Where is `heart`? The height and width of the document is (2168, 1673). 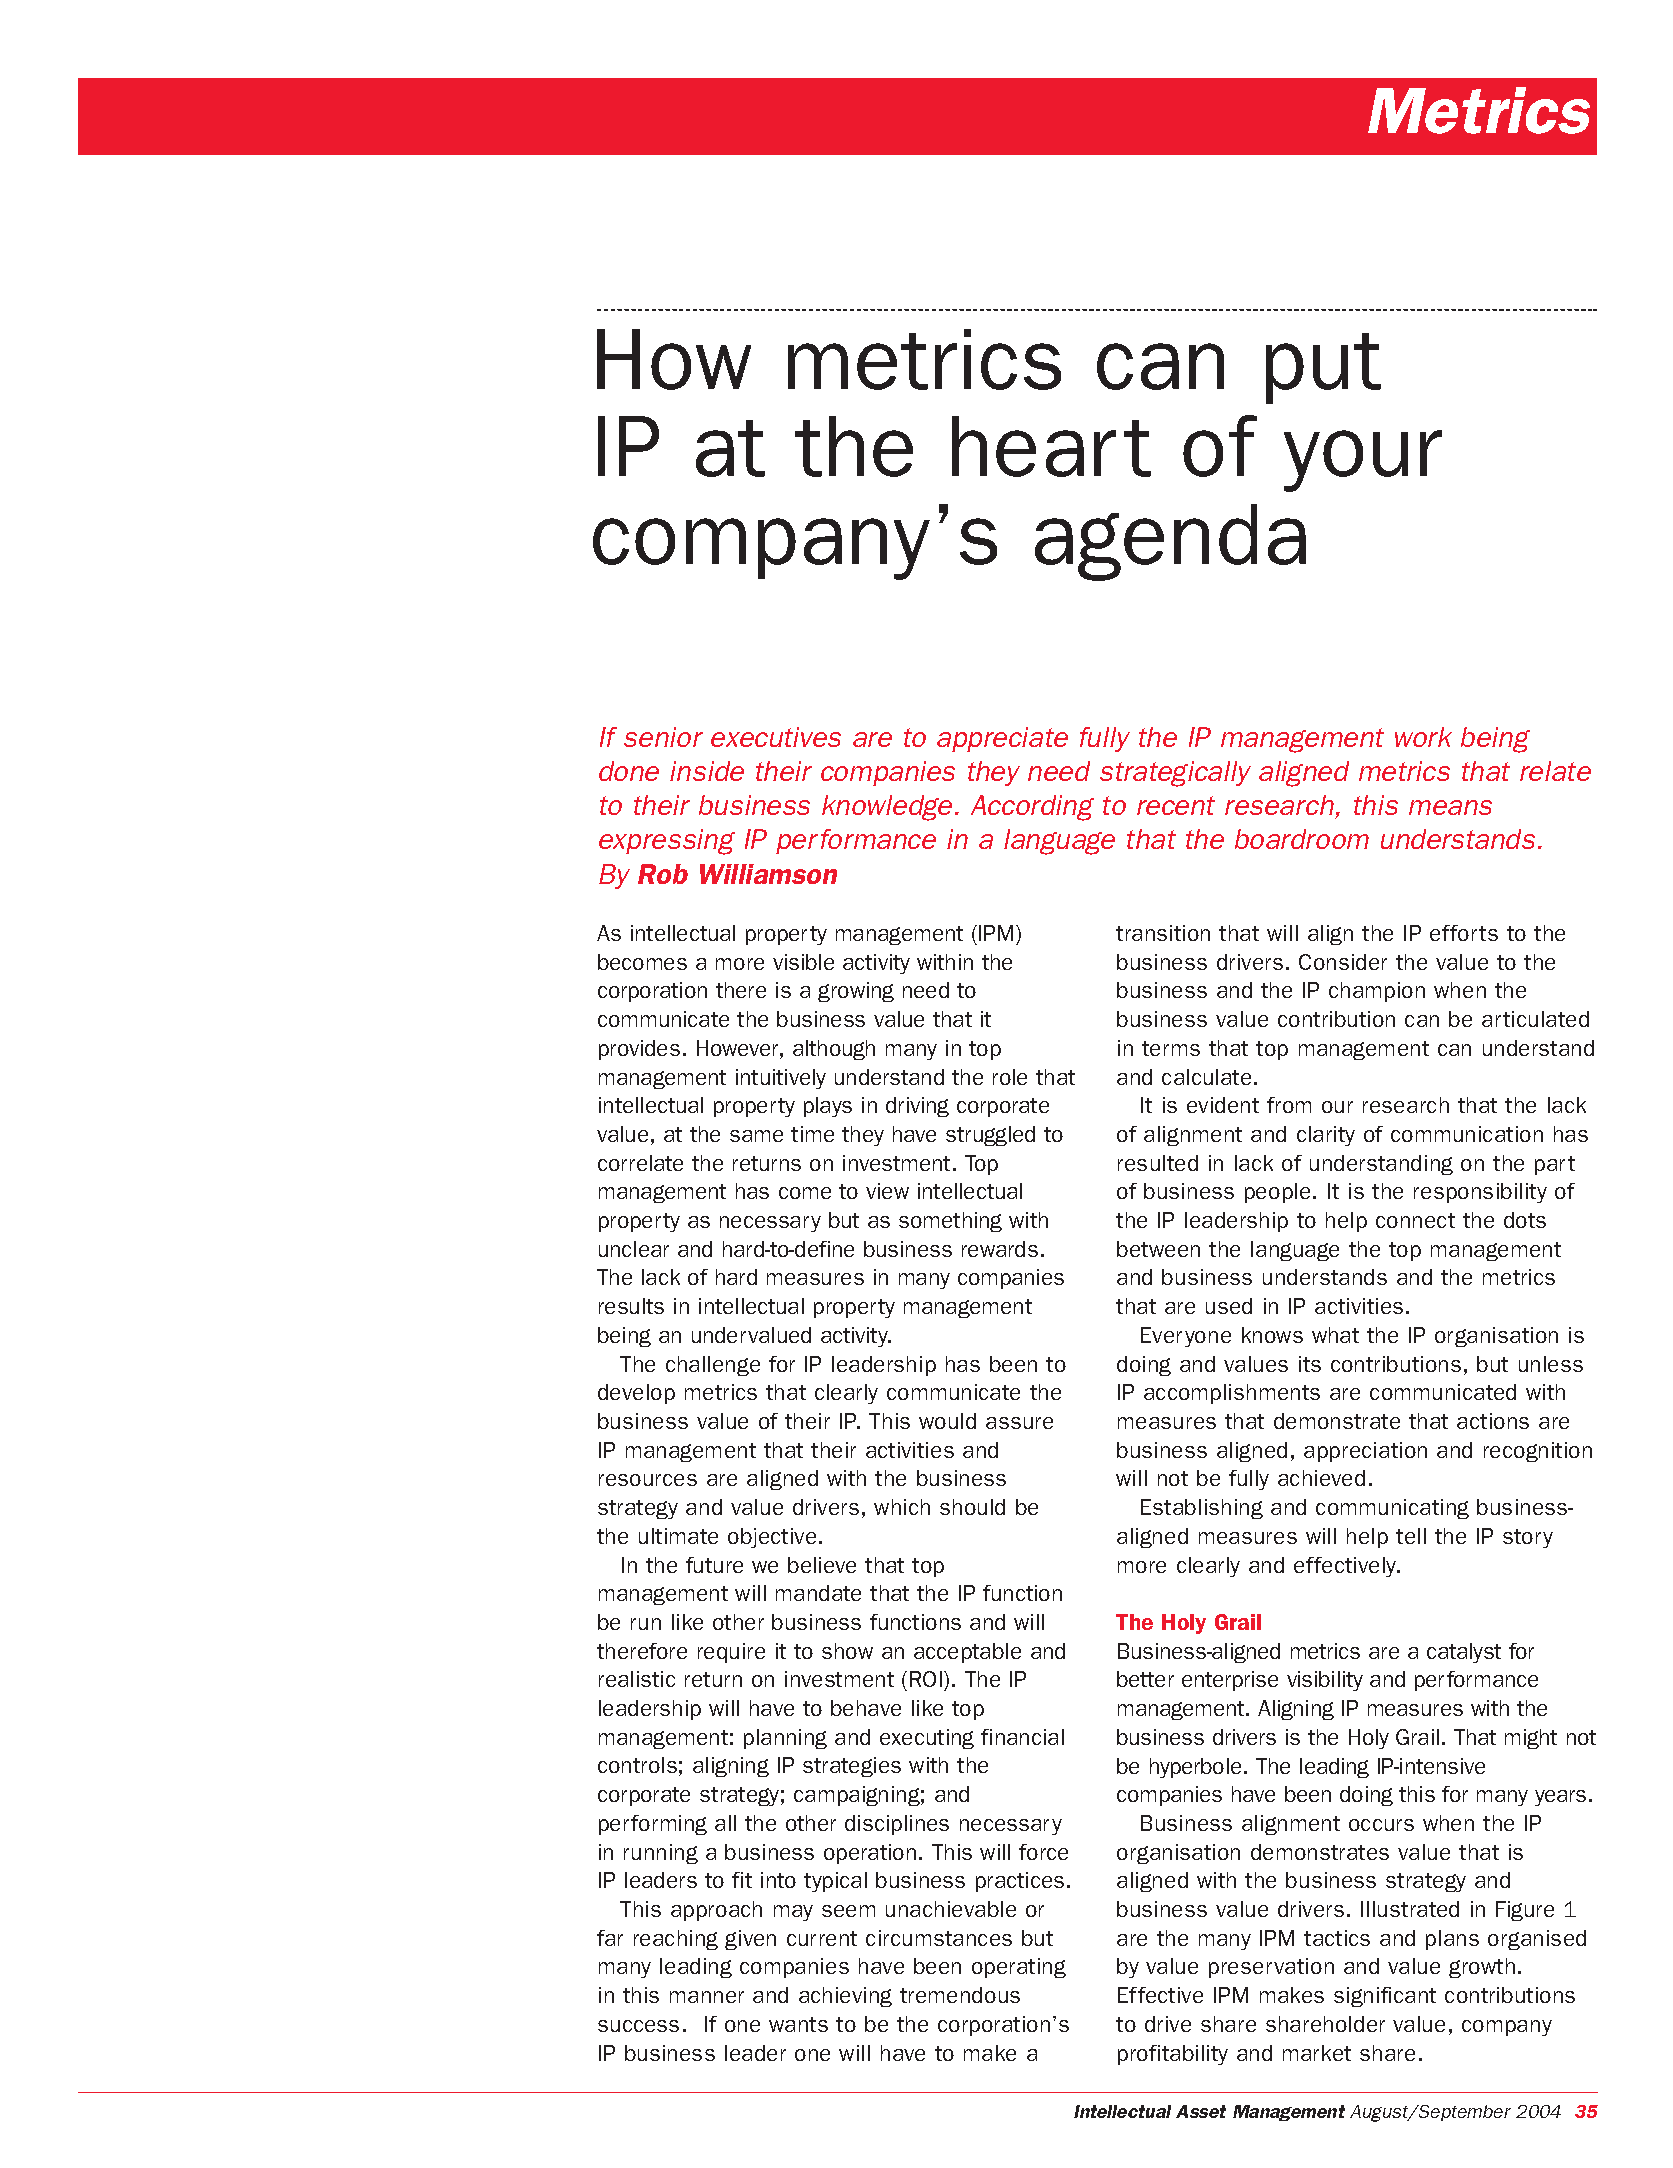 heart is located at coordinates (1051, 446).
